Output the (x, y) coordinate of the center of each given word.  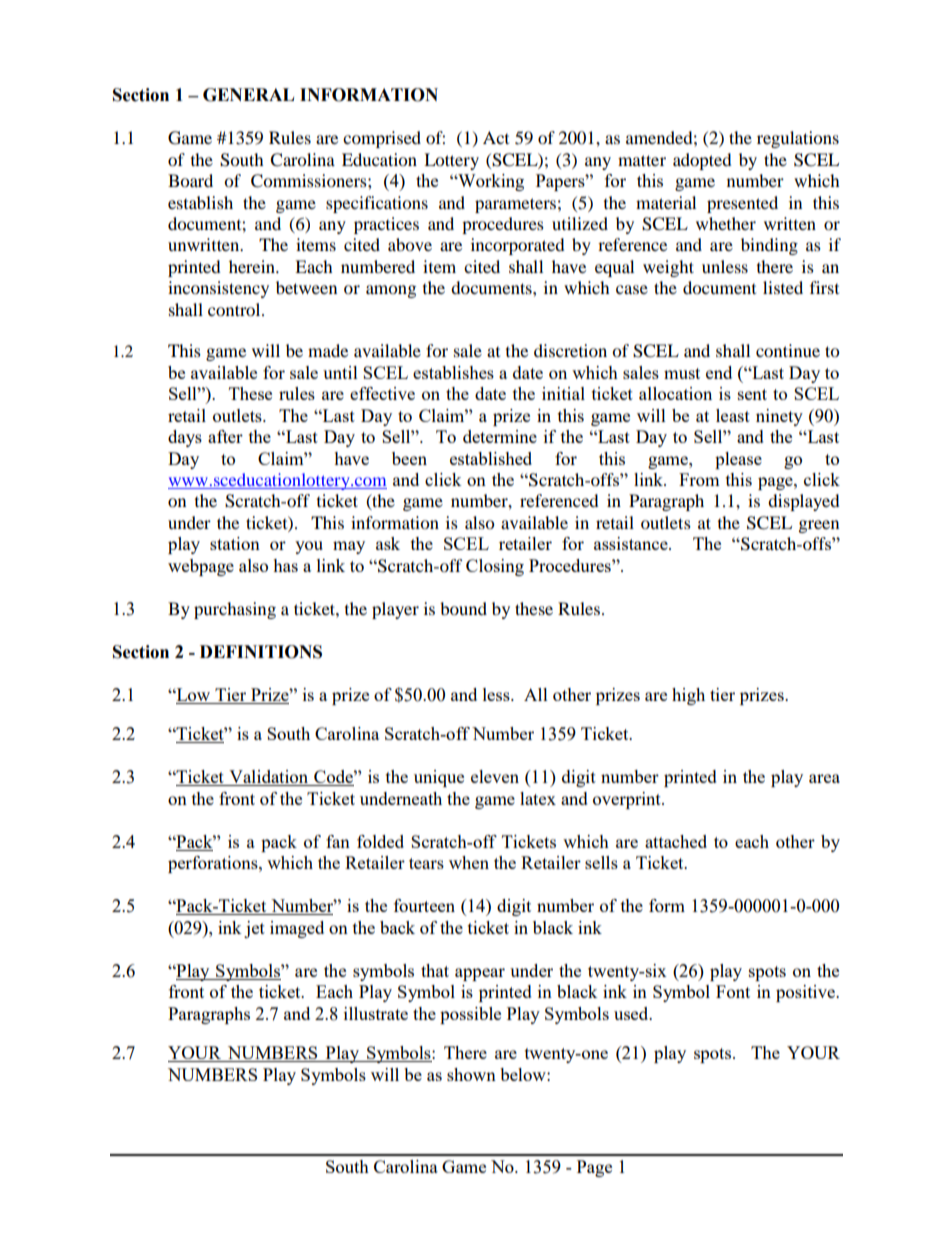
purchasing (235, 610)
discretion (570, 350)
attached (676, 841)
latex (538, 798)
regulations (798, 139)
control (235, 309)
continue (788, 350)
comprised (382, 139)
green (819, 526)
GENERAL (248, 95)
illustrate (376, 1013)
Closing (495, 567)
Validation (269, 778)
